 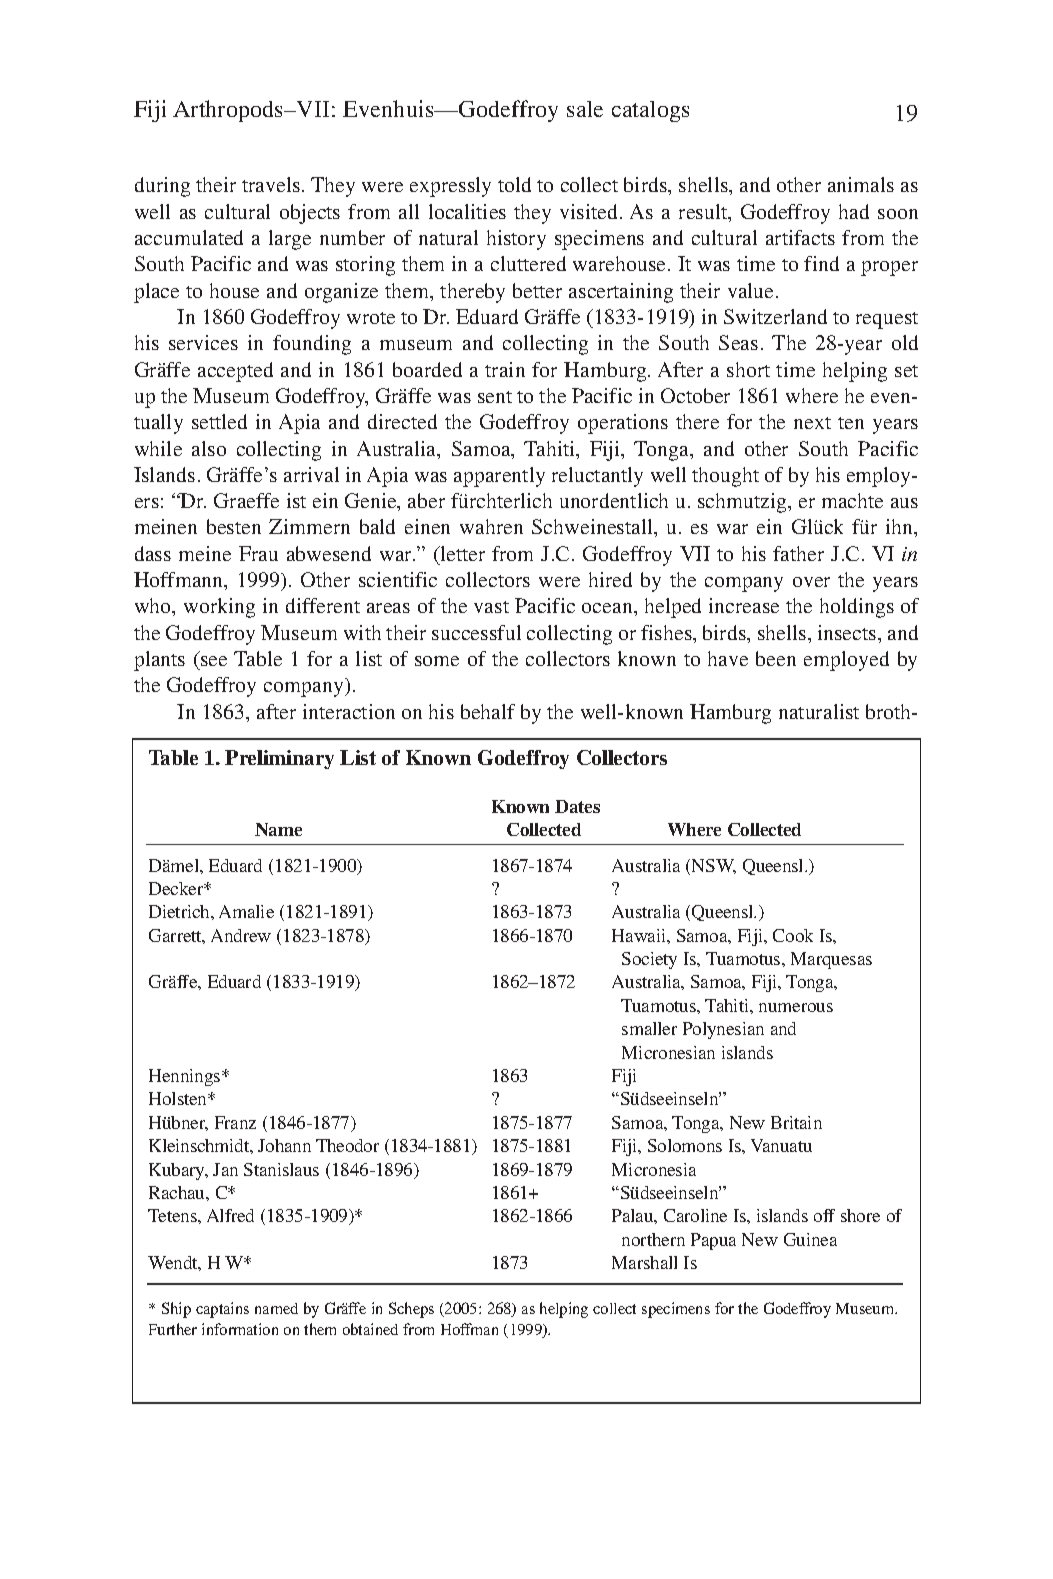 I want to click on Preliminary, so click(x=279, y=759).
